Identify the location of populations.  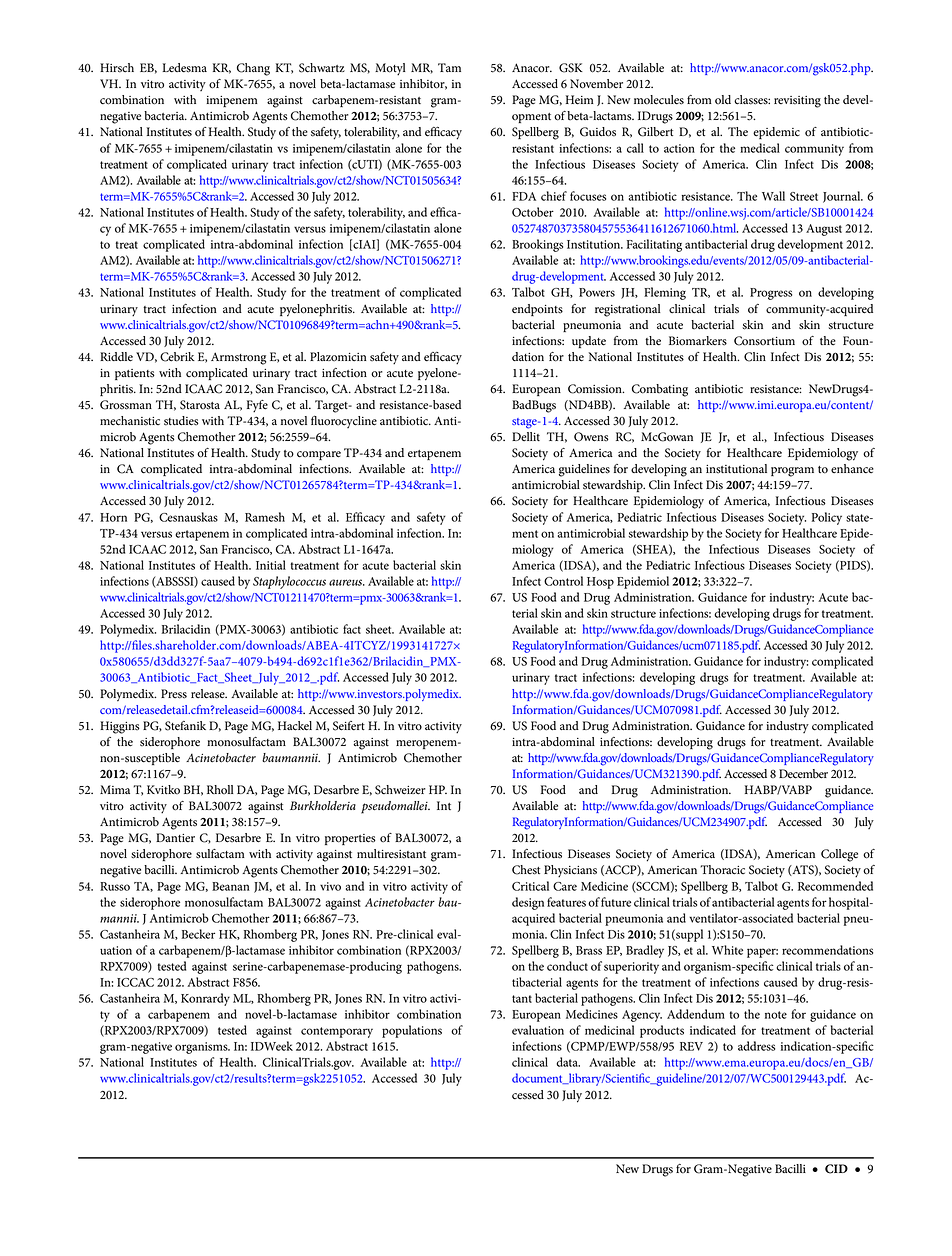
(412, 1031).
